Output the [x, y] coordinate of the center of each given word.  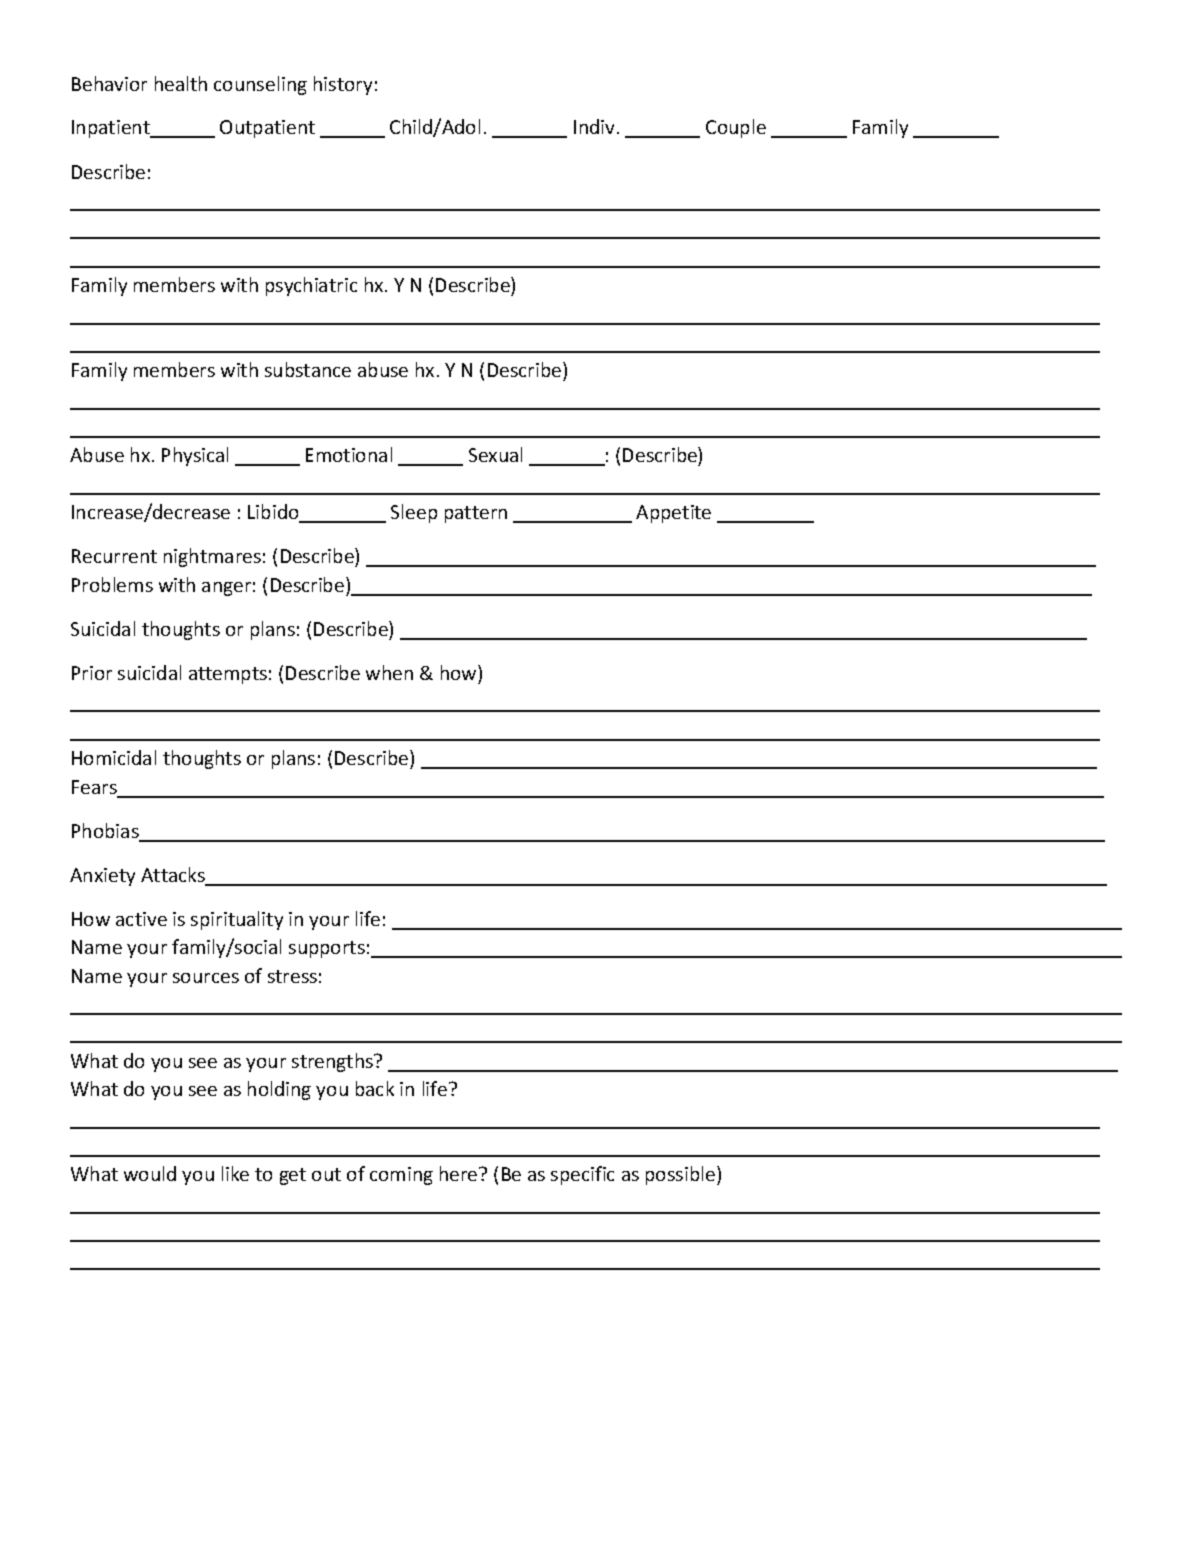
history [343, 85]
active [141, 919]
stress [292, 976]
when [389, 672]
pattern [476, 514]
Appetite [673, 514]
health [181, 83]
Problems [112, 584]
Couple [736, 128]
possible [680, 1175]
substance [308, 369]
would [150, 1173]
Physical [195, 456]
